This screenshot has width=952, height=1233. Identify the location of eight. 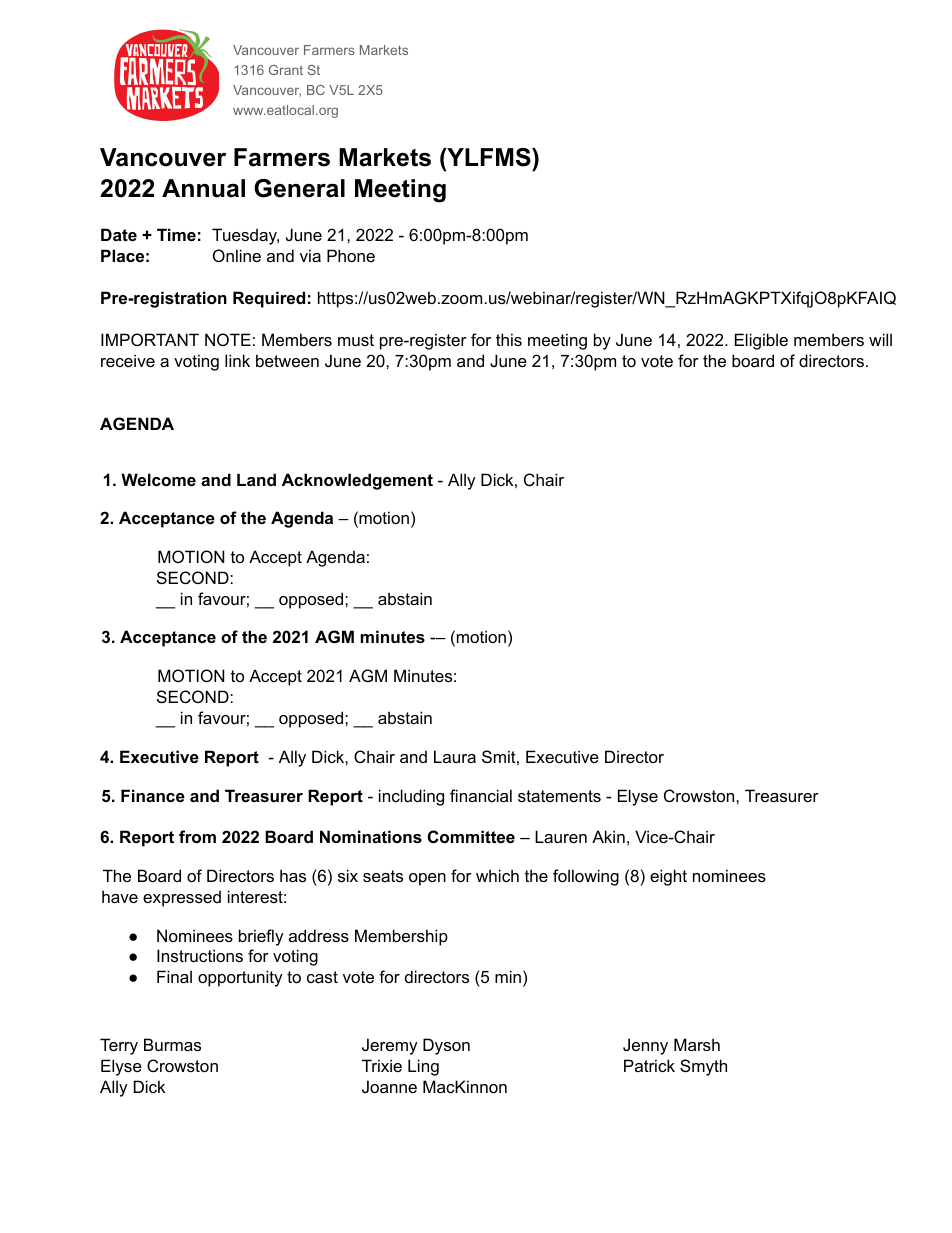
(668, 877).
